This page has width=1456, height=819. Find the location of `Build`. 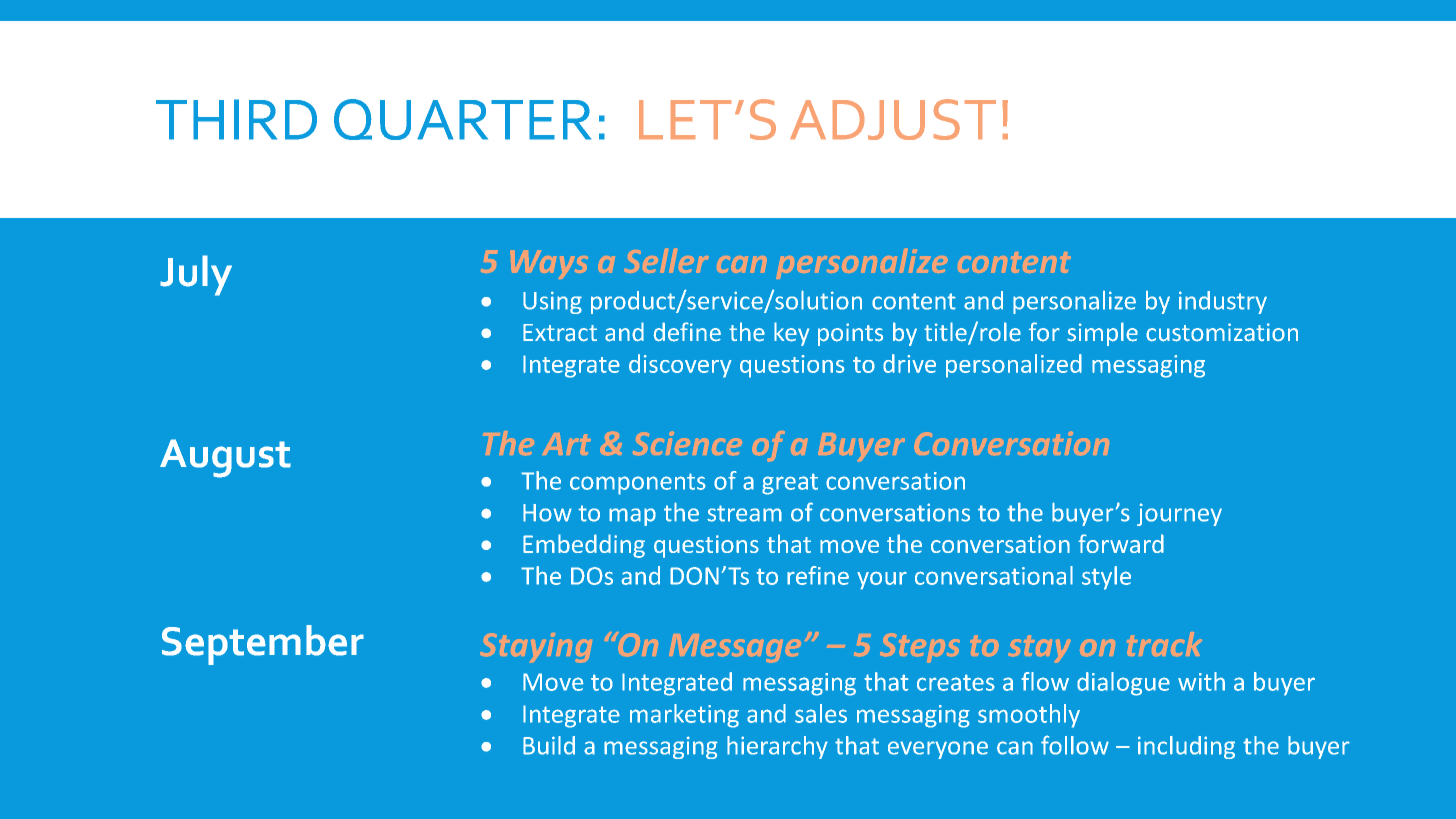

Build is located at coordinates (549, 745).
